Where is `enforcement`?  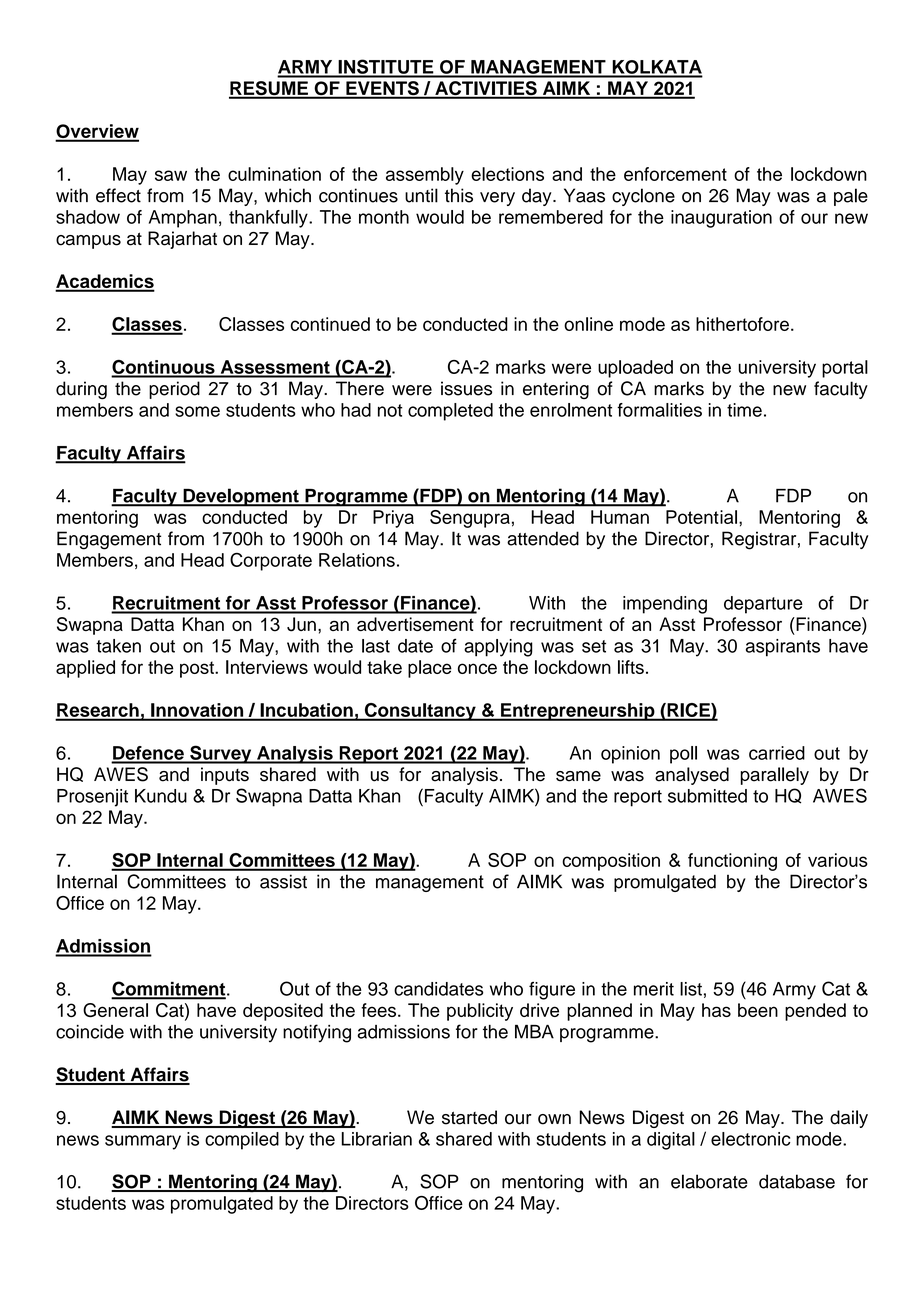
enforcement is located at coordinates (675, 174).
